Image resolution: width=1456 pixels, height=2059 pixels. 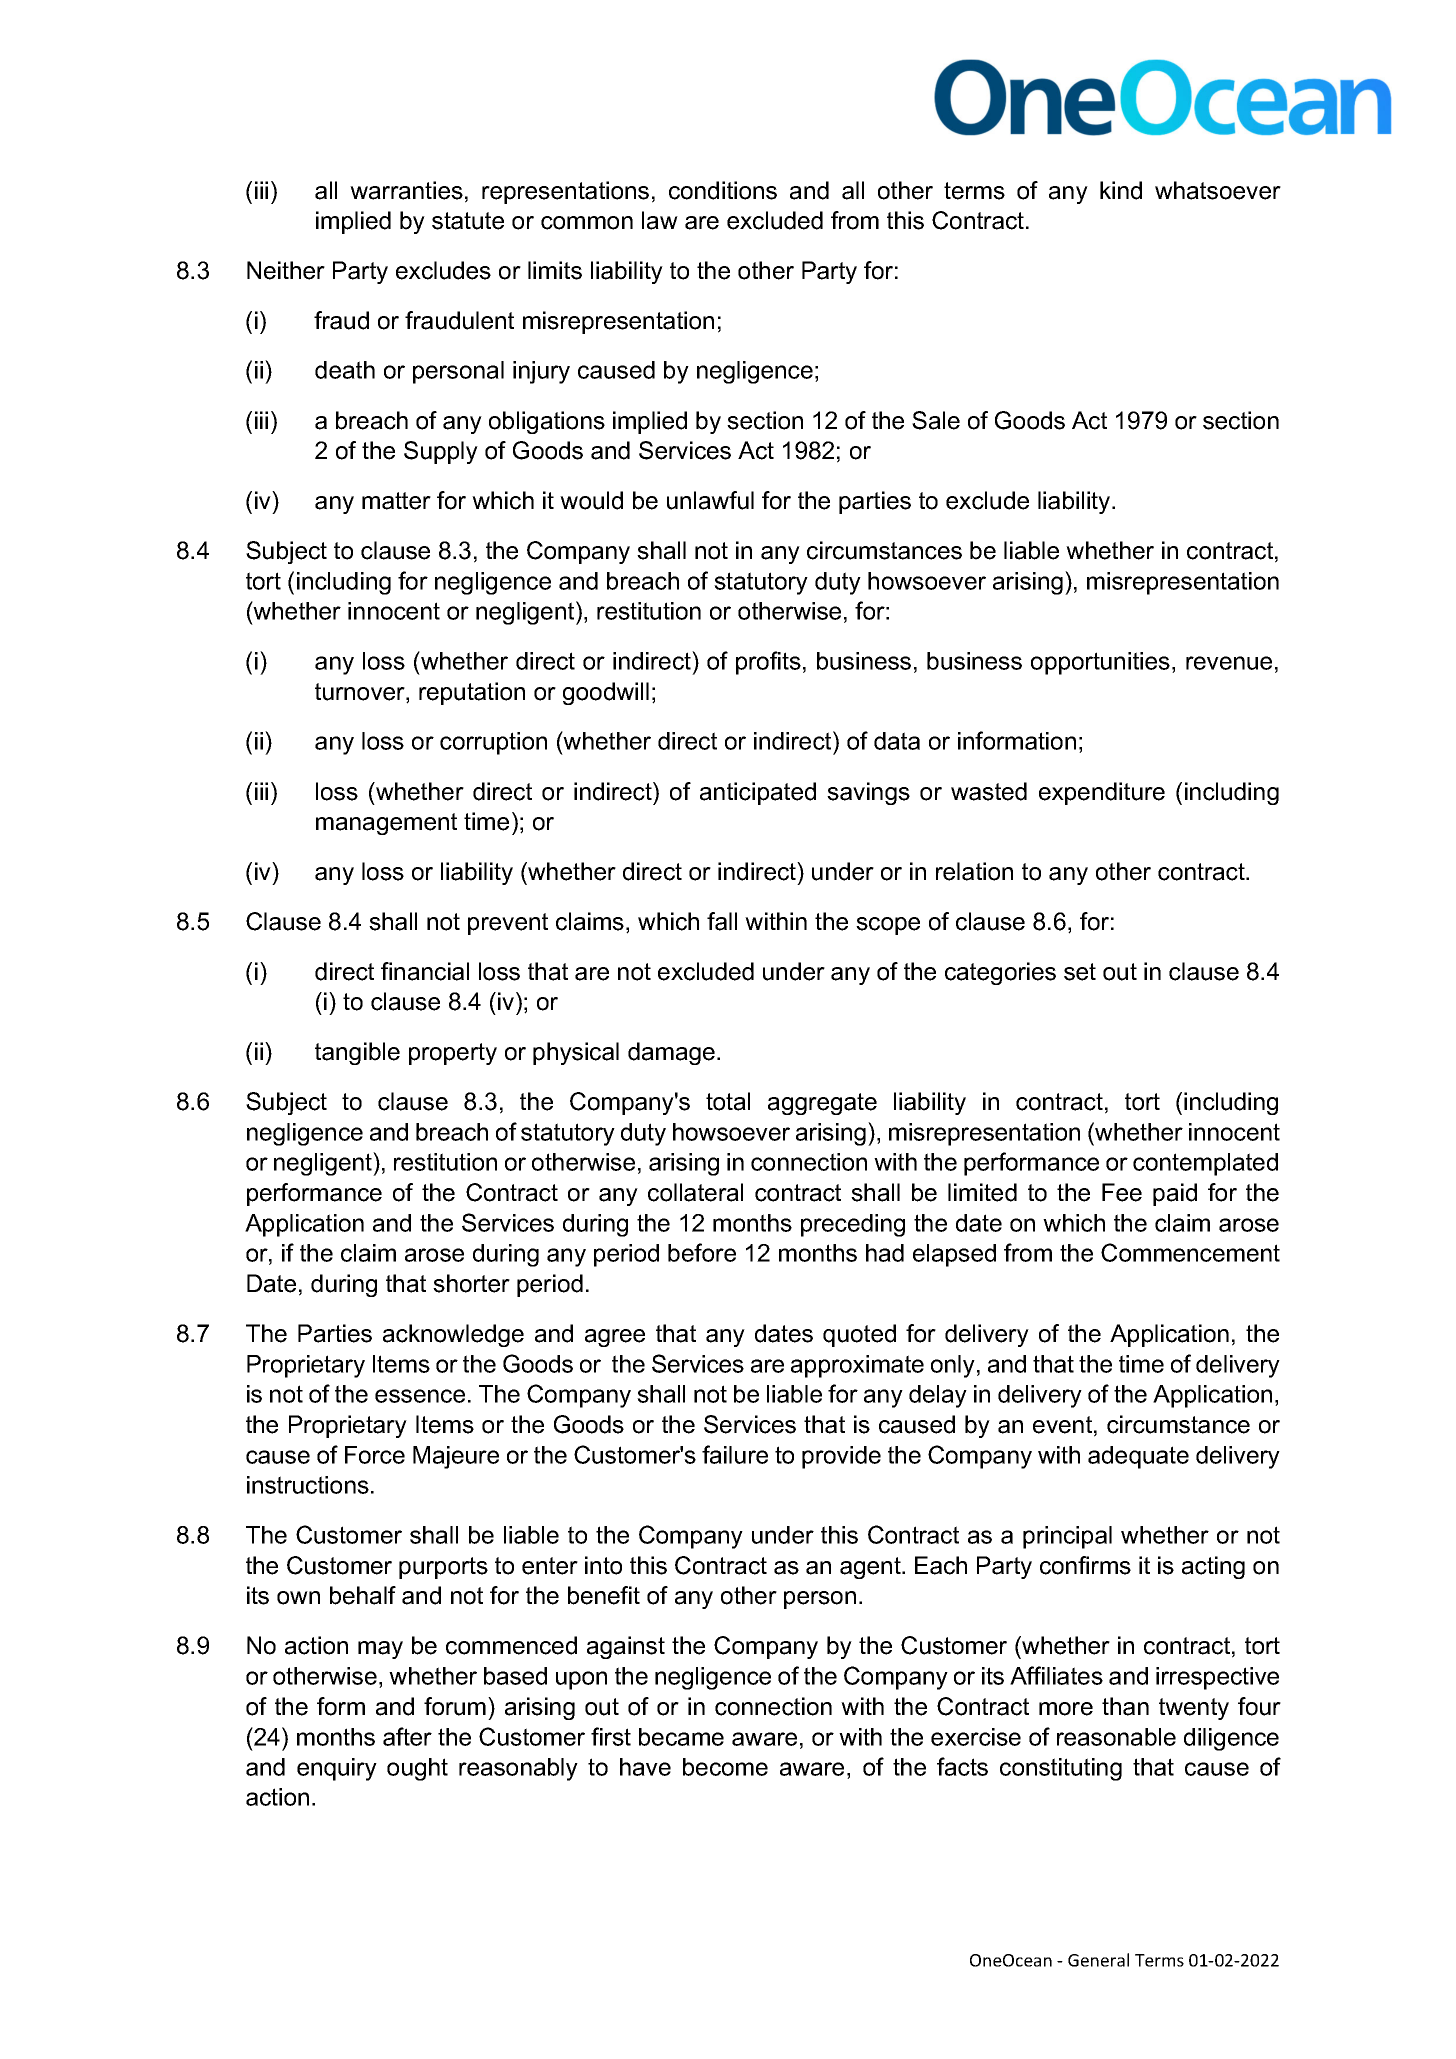 I want to click on anticipated, so click(x=758, y=793).
